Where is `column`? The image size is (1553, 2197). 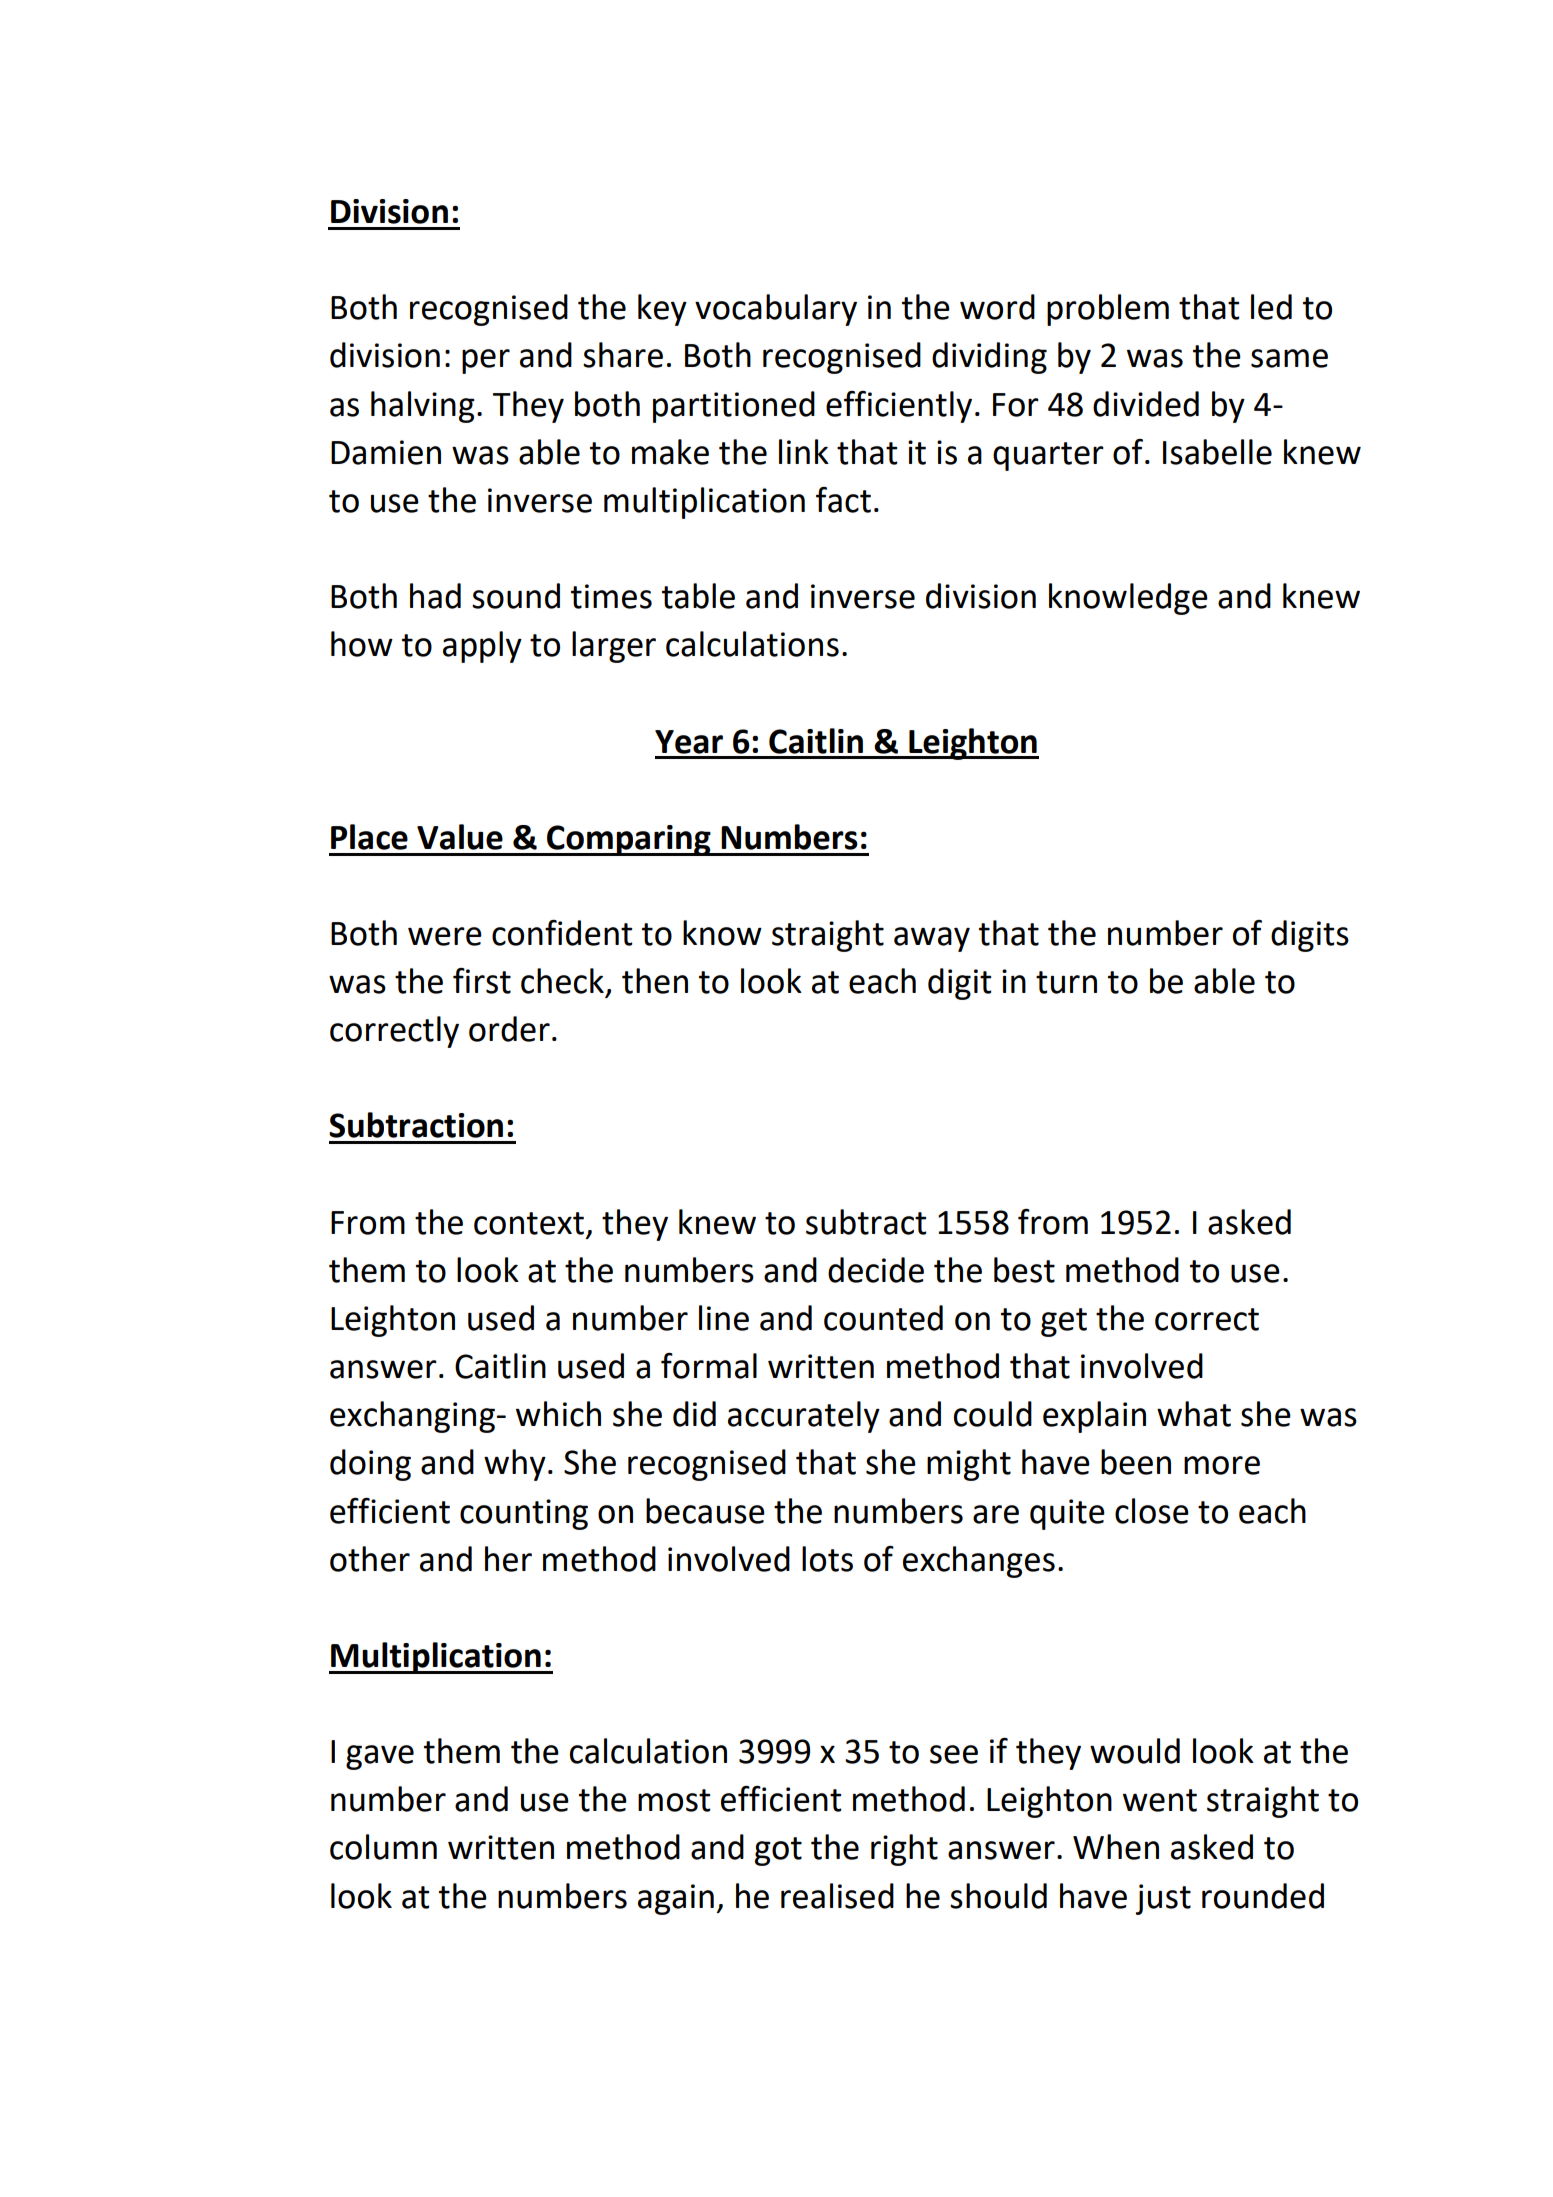
column is located at coordinates (383, 1847).
